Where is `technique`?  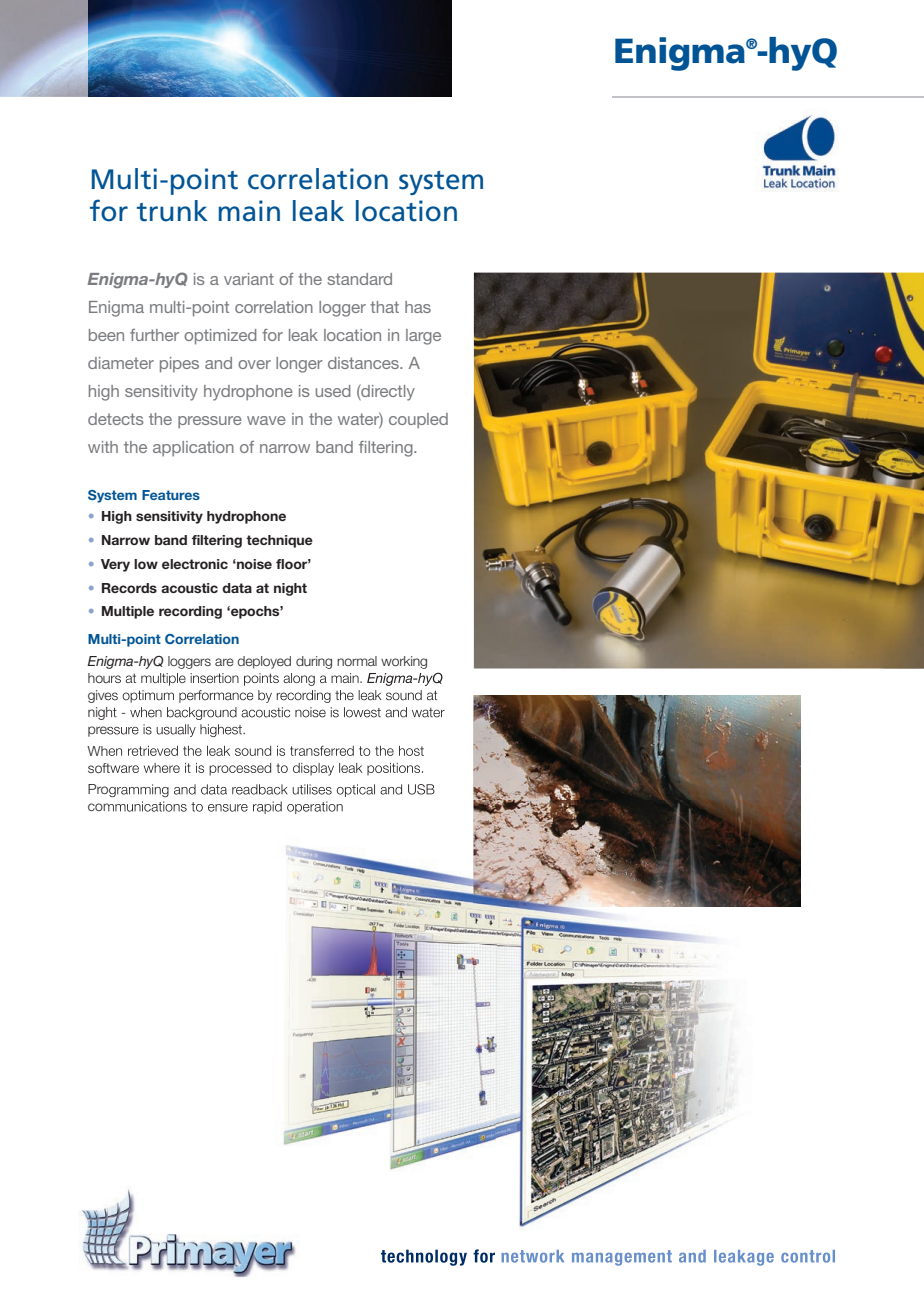 technique is located at coordinates (279, 541).
